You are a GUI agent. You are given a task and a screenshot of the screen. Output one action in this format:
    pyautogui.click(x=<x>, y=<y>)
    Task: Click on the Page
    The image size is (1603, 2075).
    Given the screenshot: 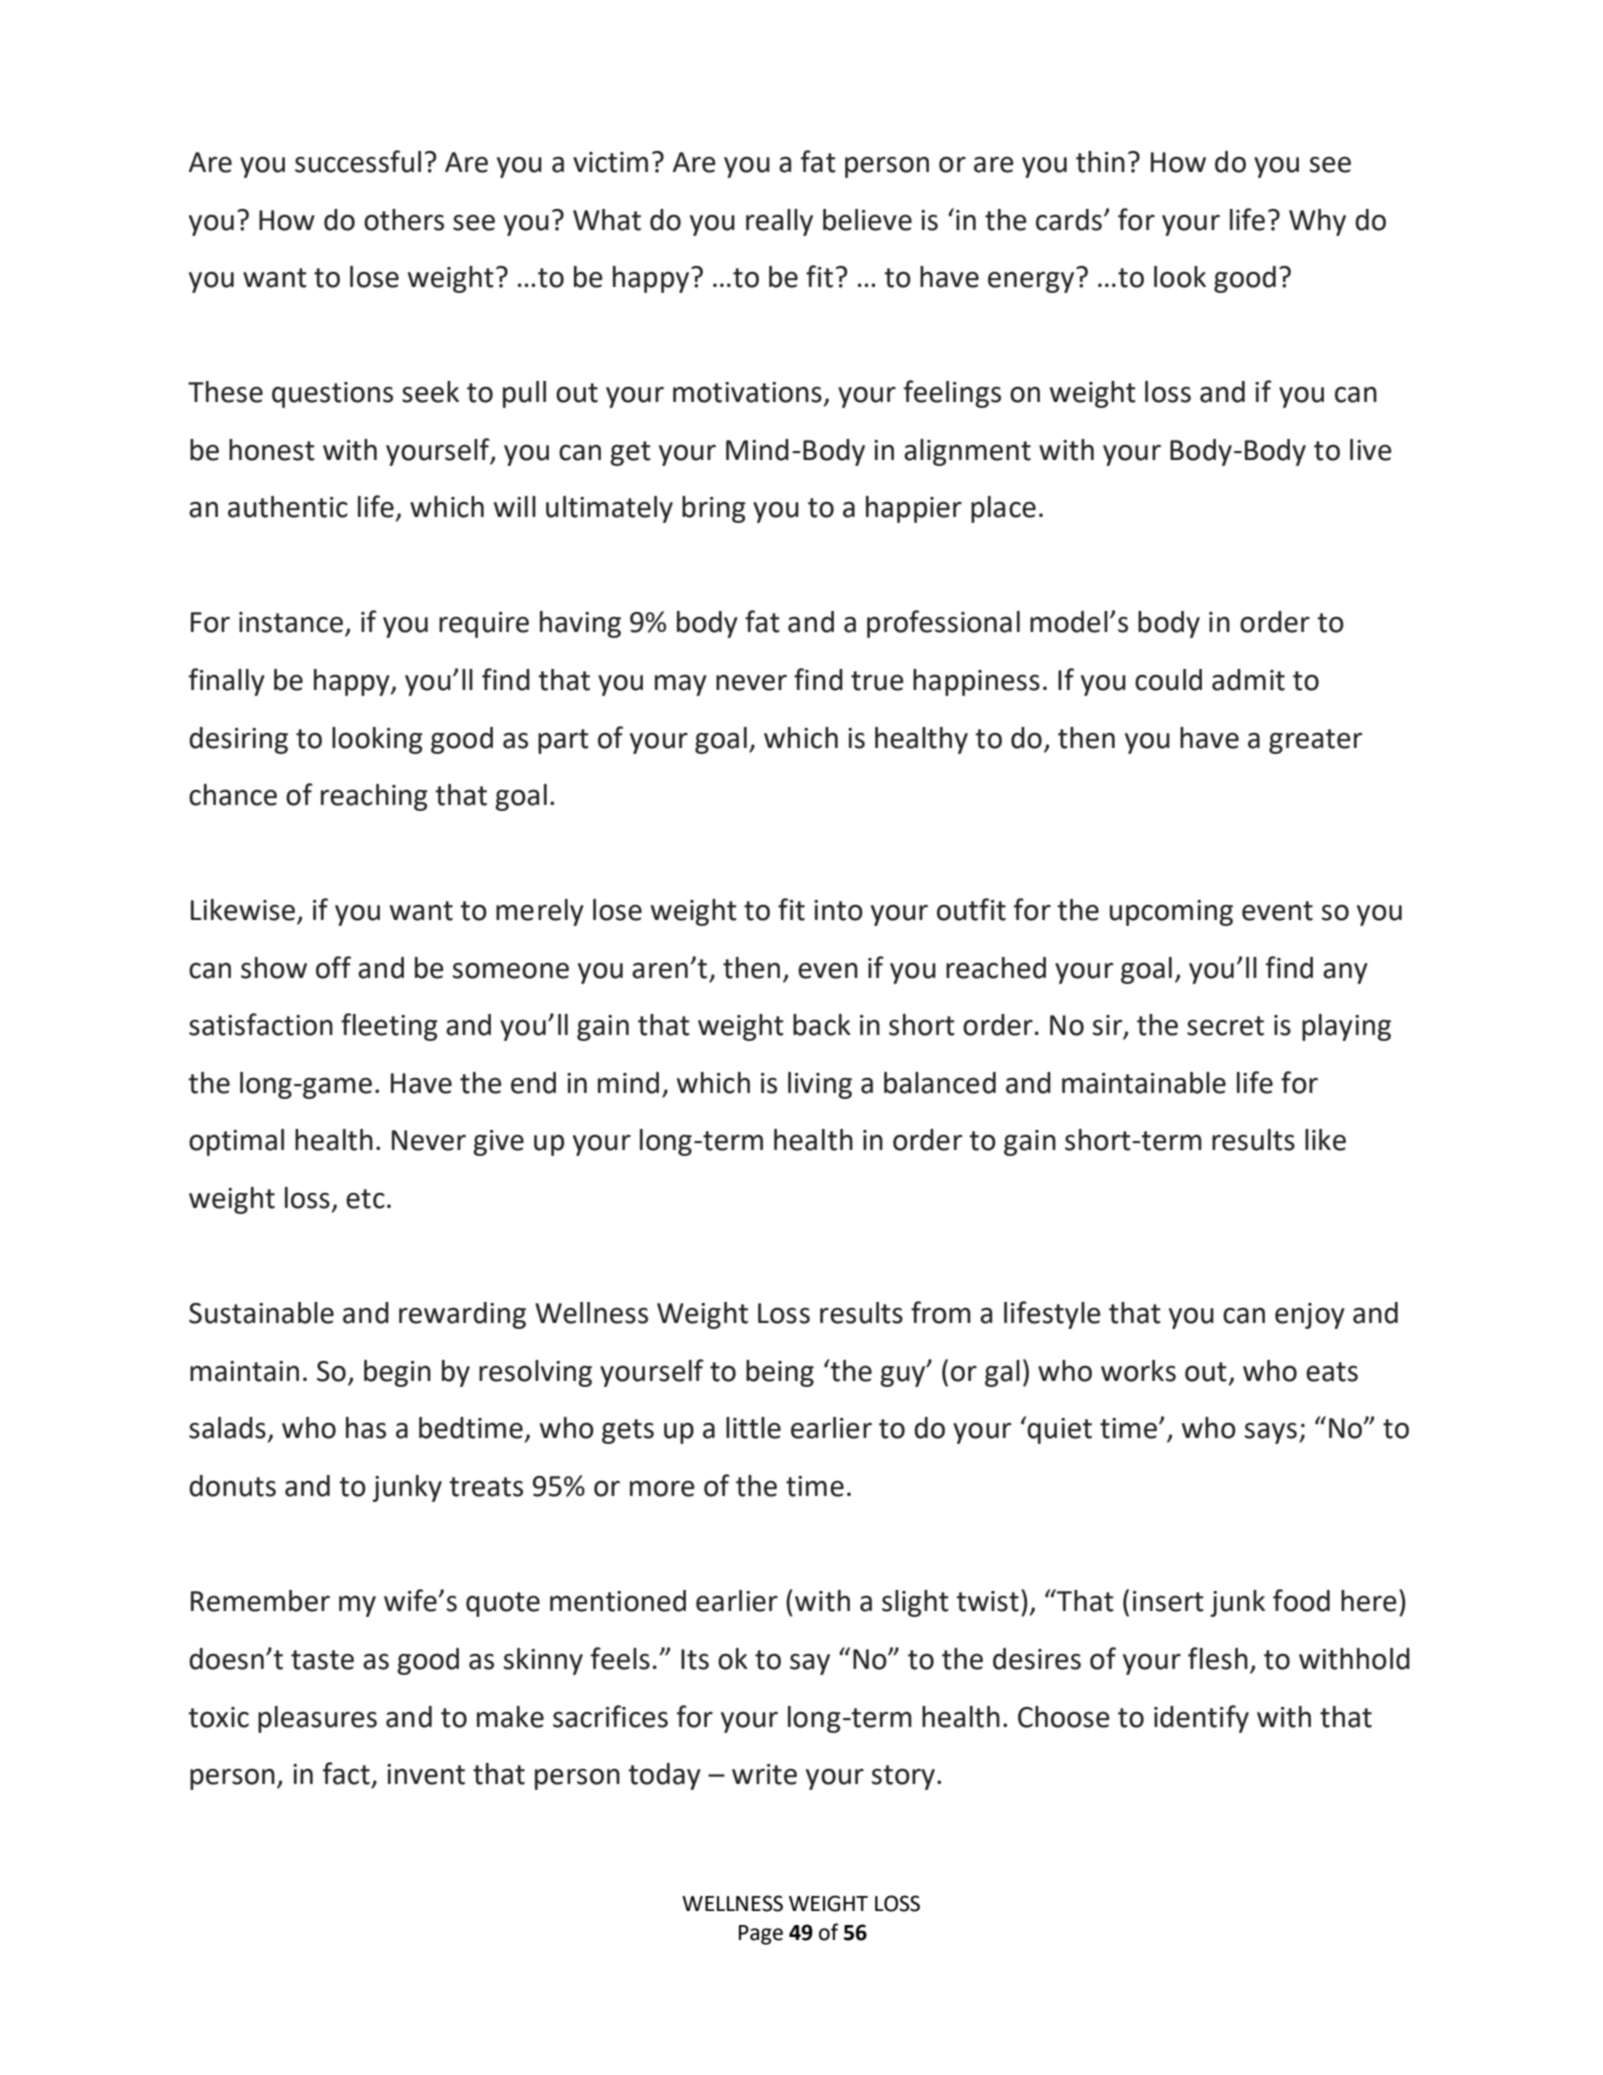 What is the action you would take?
    pyautogui.click(x=761, y=1935)
